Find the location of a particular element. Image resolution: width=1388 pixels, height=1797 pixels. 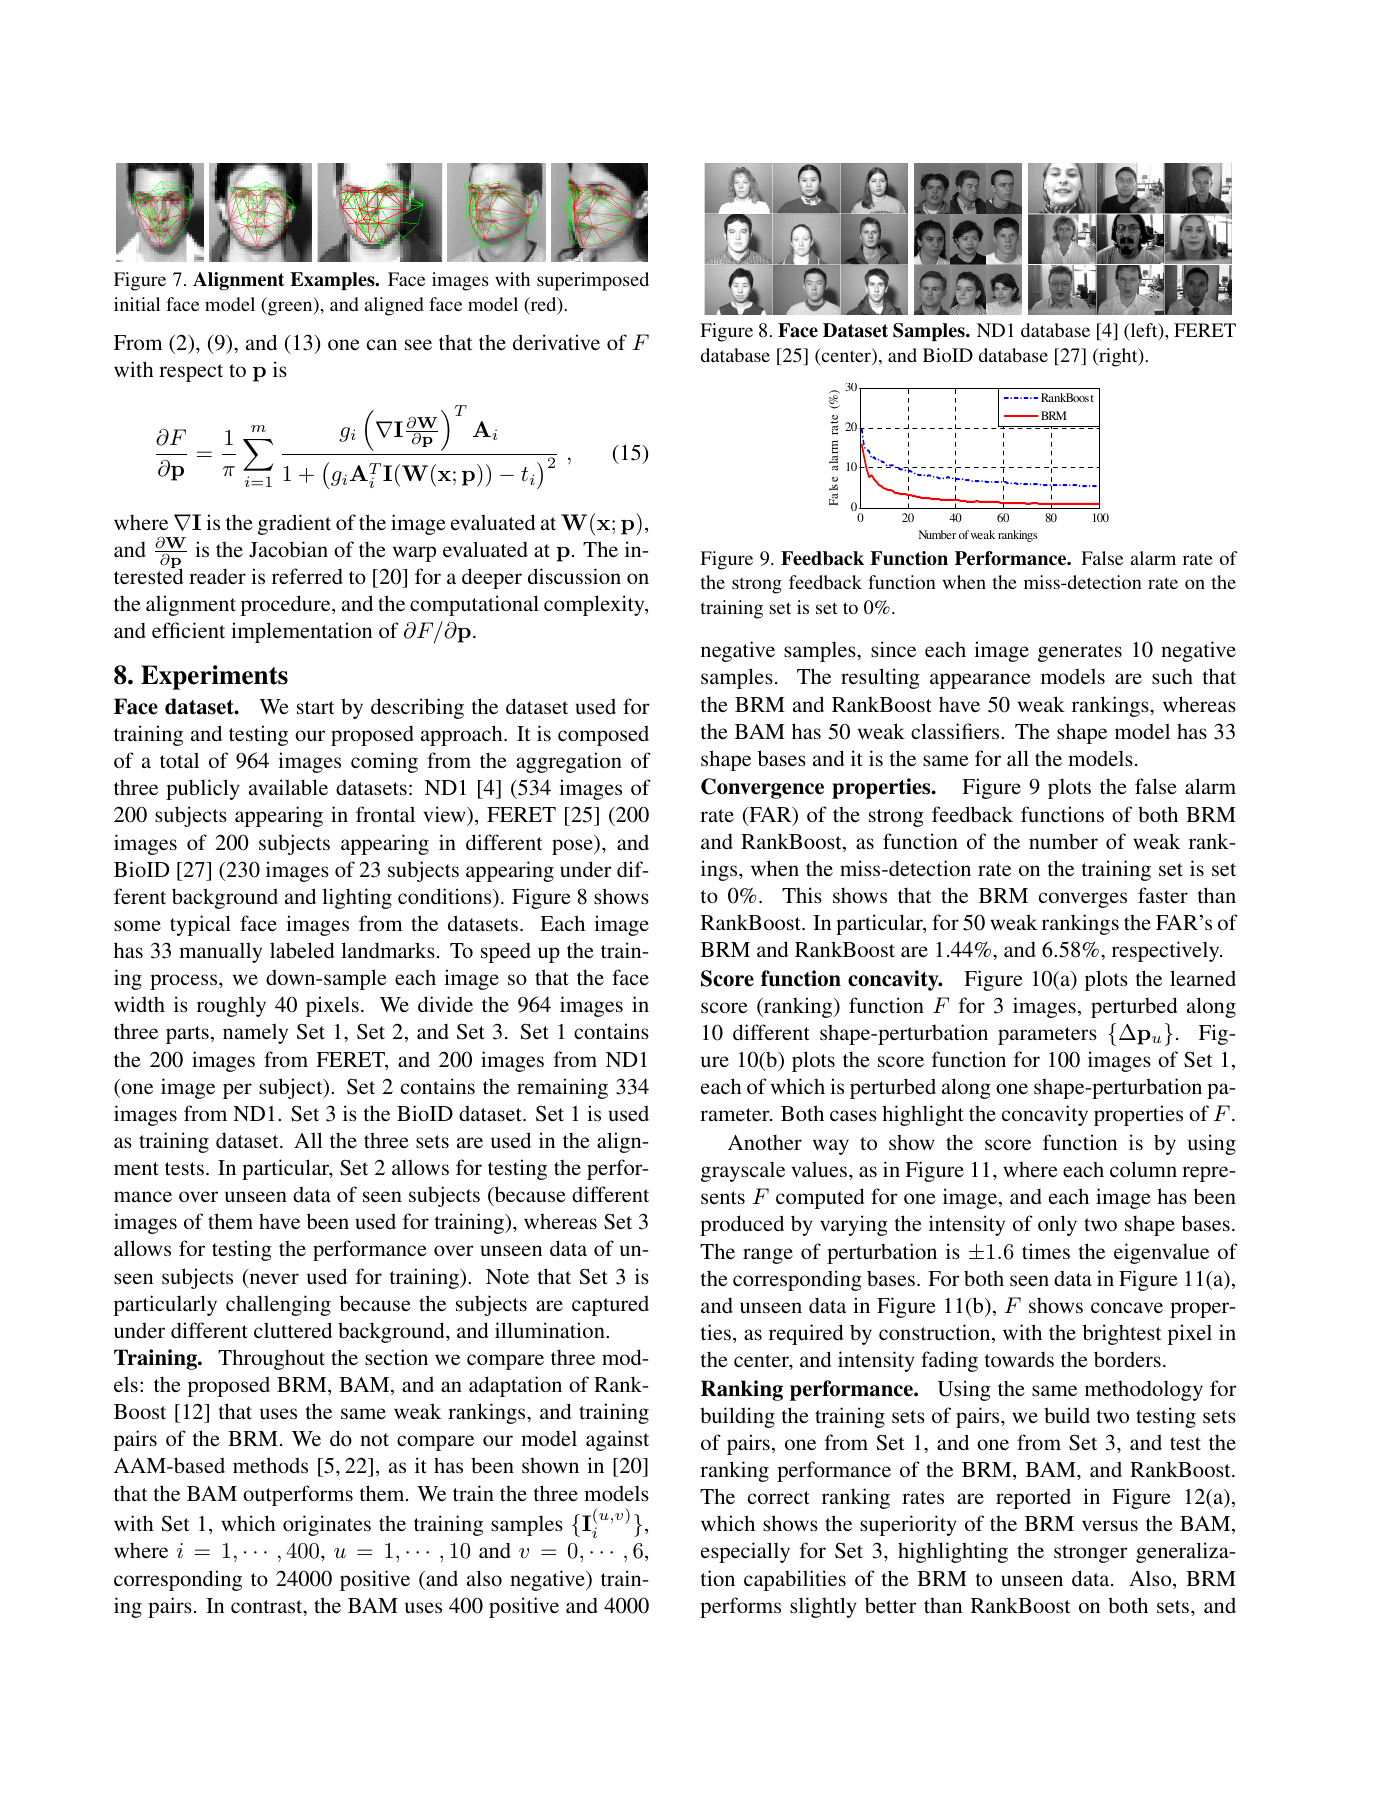

derivative is located at coordinates (556, 342).
